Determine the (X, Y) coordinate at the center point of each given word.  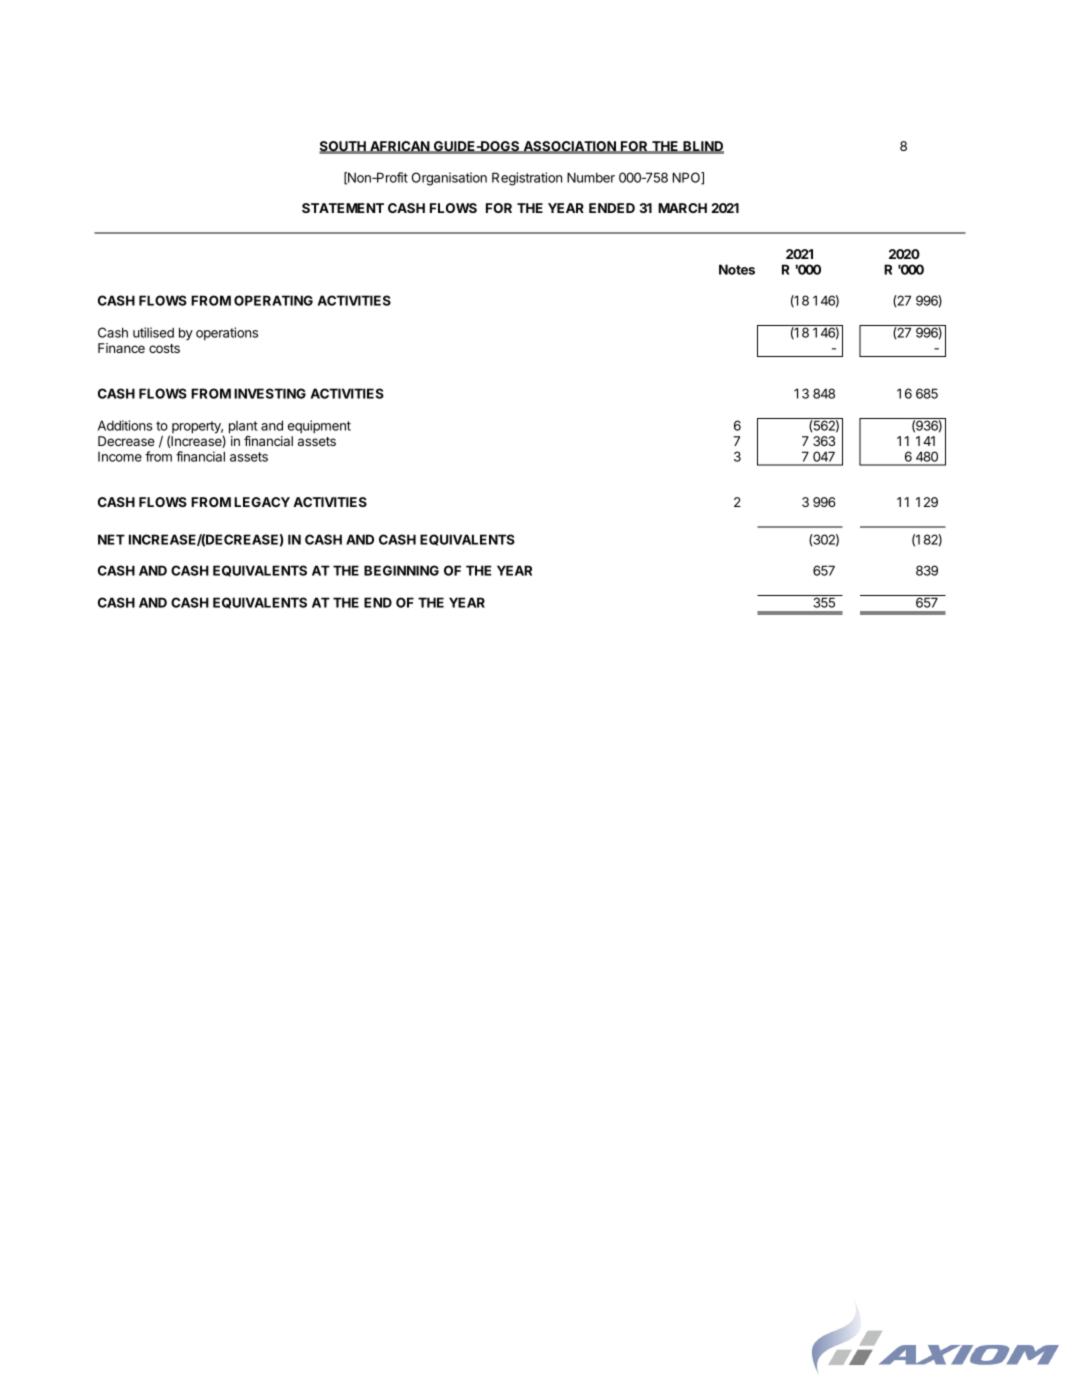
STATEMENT (343, 208)
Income (120, 457)
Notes (737, 269)
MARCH (682, 208)
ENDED (612, 208)
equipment (319, 427)
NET (111, 539)
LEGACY (262, 502)
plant (243, 427)
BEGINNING (401, 570)
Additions (125, 425)
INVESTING (270, 393)
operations (227, 334)
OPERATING (273, 300)
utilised (153, 332)
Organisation (449, 179)
